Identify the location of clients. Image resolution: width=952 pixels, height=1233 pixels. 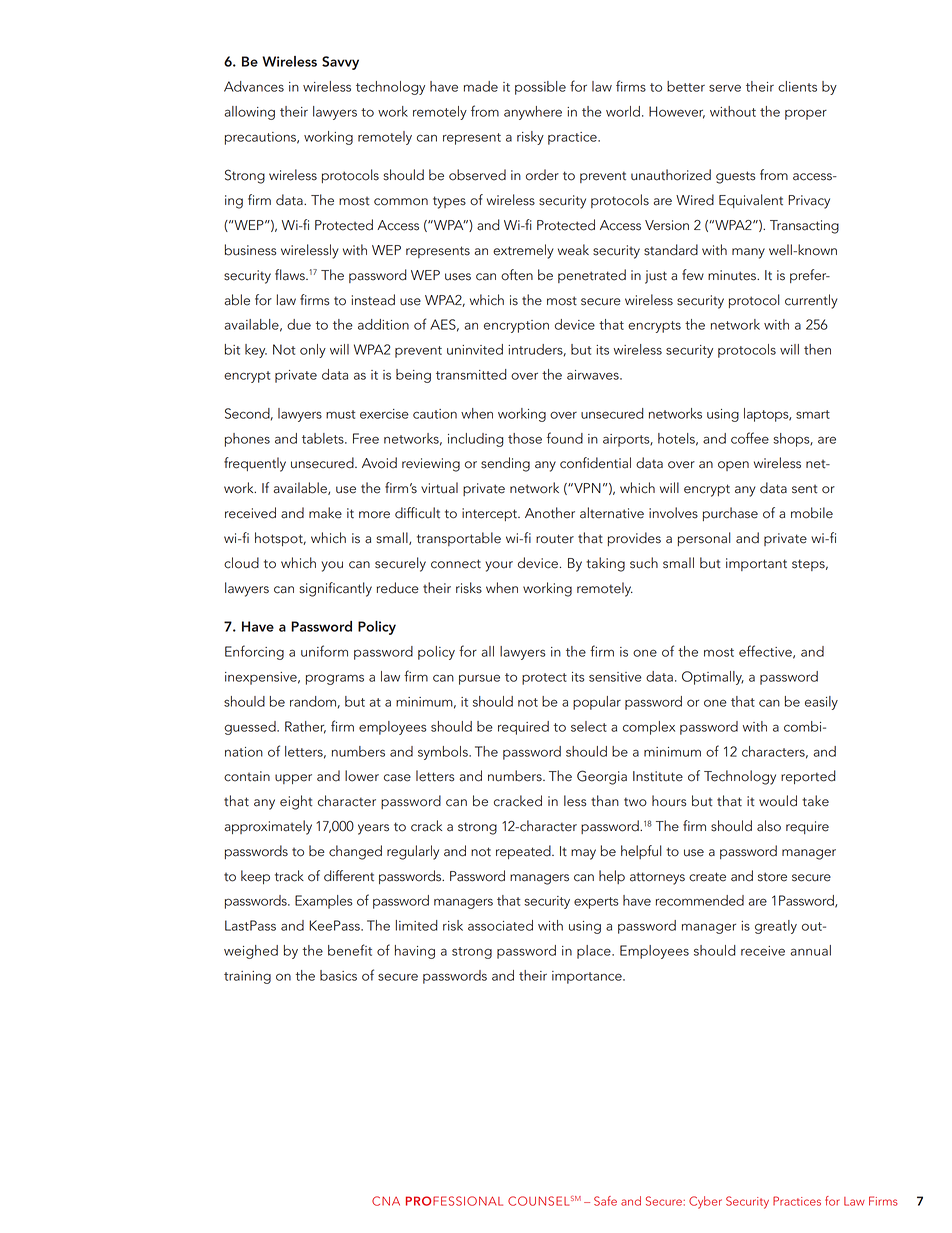
(797, 86).
